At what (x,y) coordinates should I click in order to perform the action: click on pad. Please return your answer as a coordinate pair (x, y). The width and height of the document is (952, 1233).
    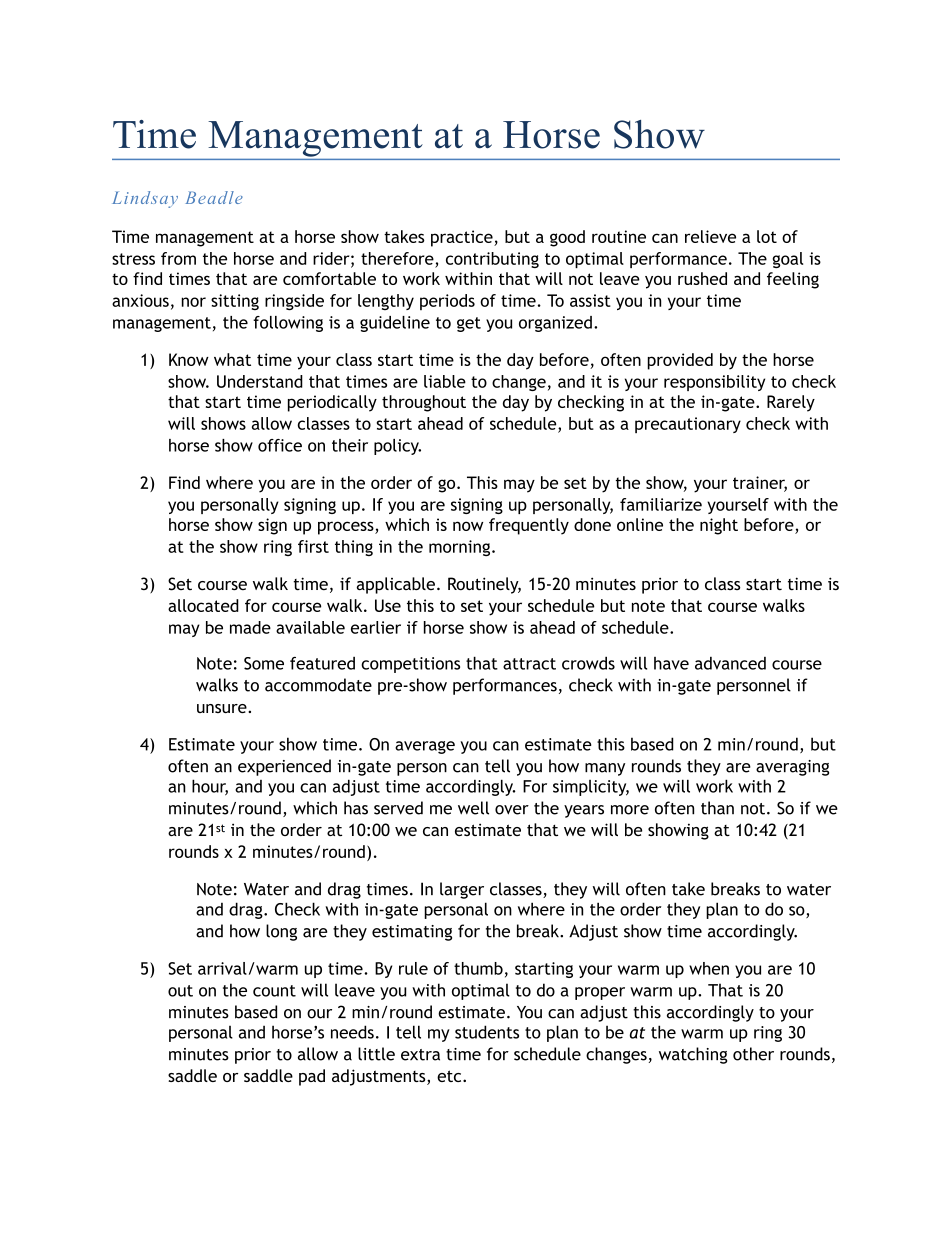
    Looking at the image, I should click on (312, 1077).
